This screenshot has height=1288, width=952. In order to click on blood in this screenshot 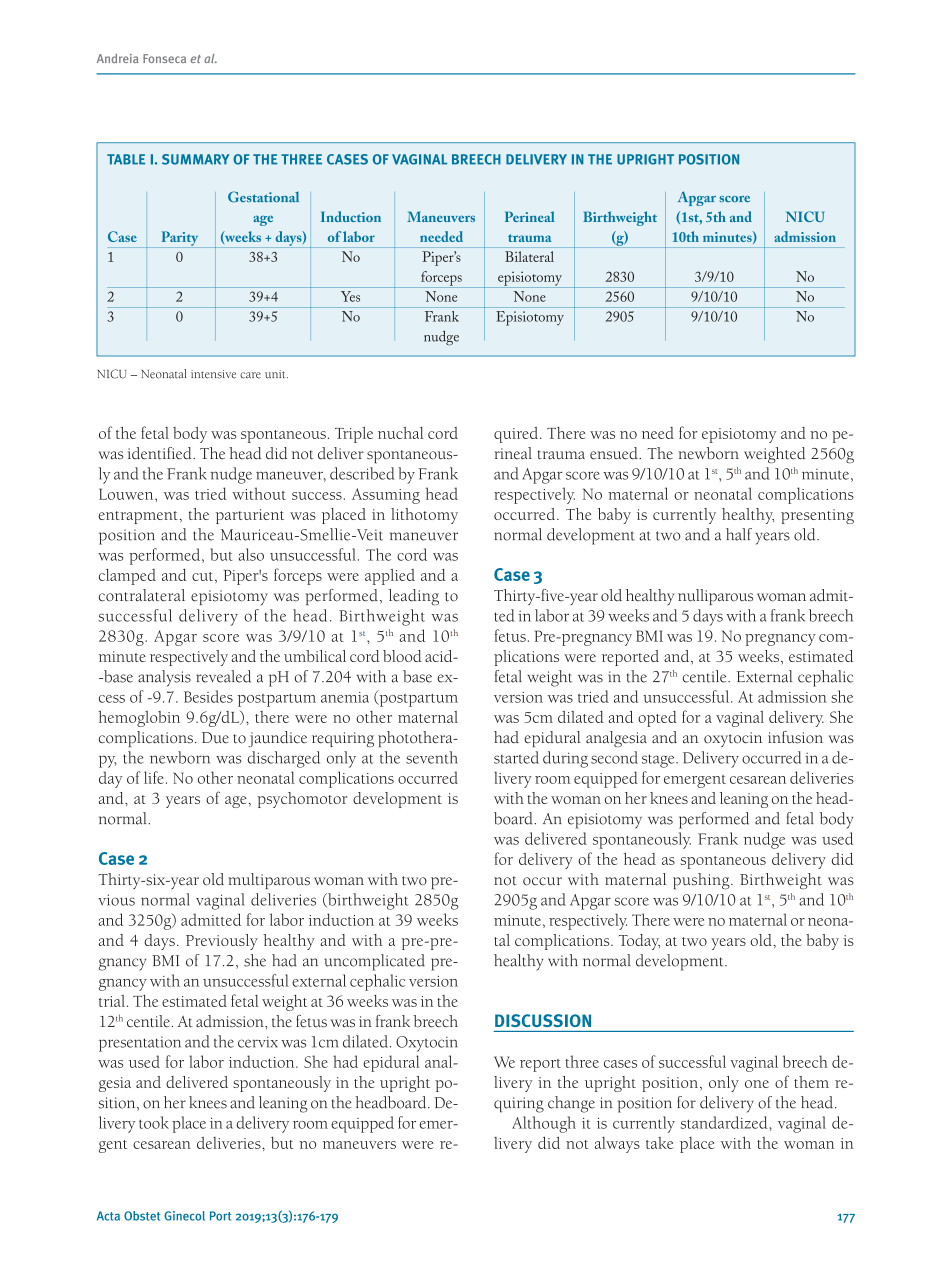, I will do `click(402, 656)`.
